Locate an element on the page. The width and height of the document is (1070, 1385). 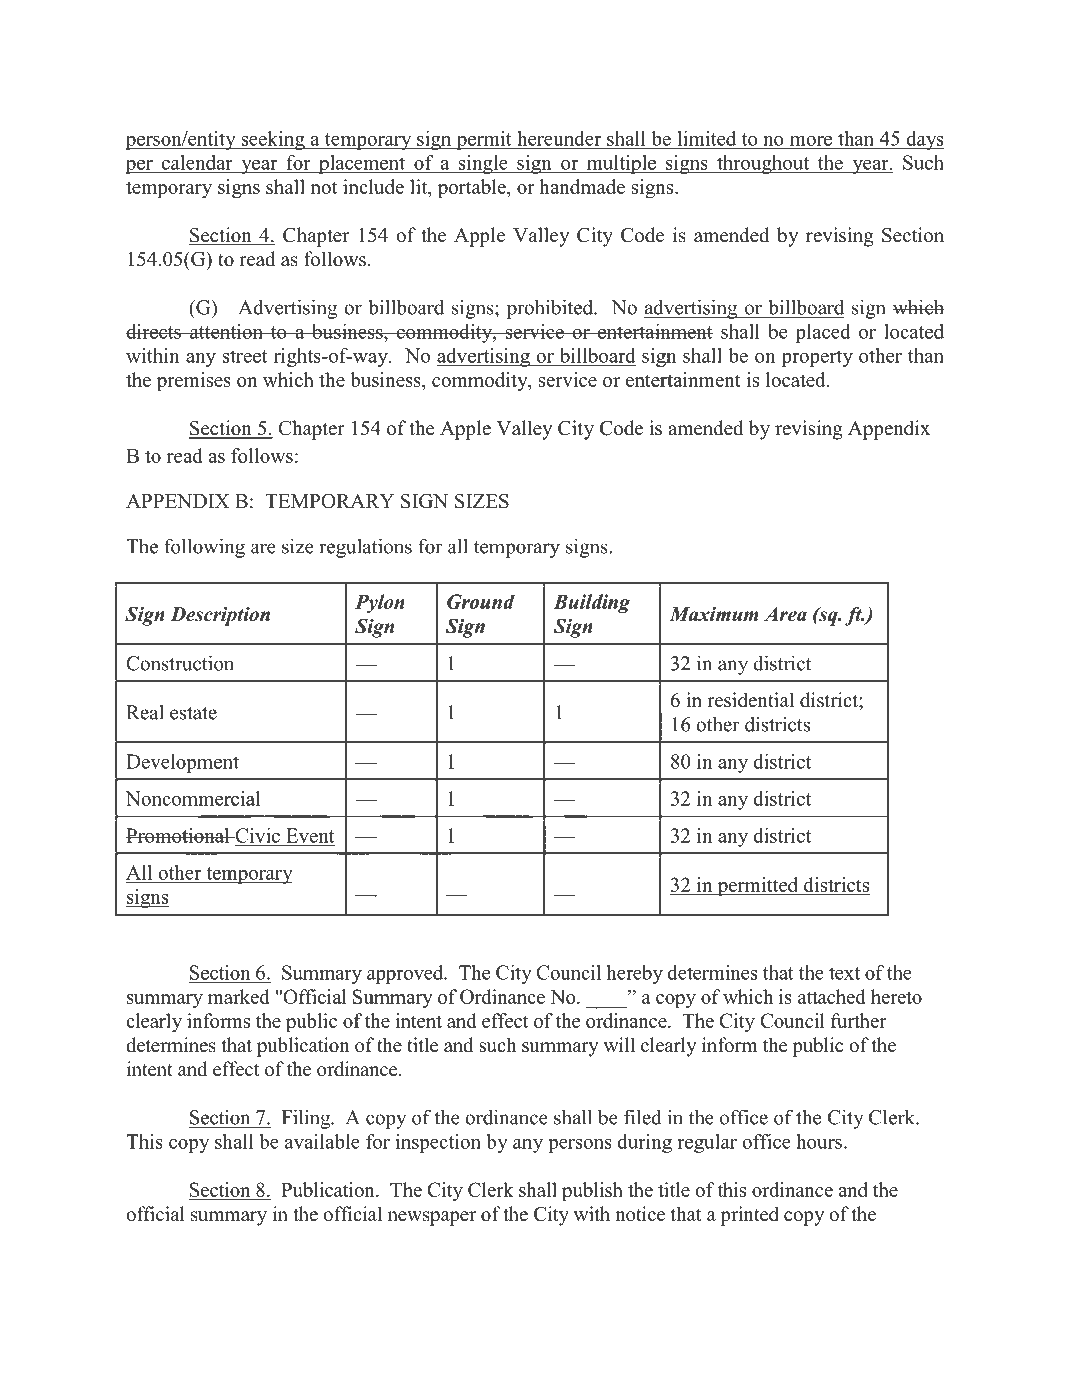
Ground is located at coordinates (481, 601).
